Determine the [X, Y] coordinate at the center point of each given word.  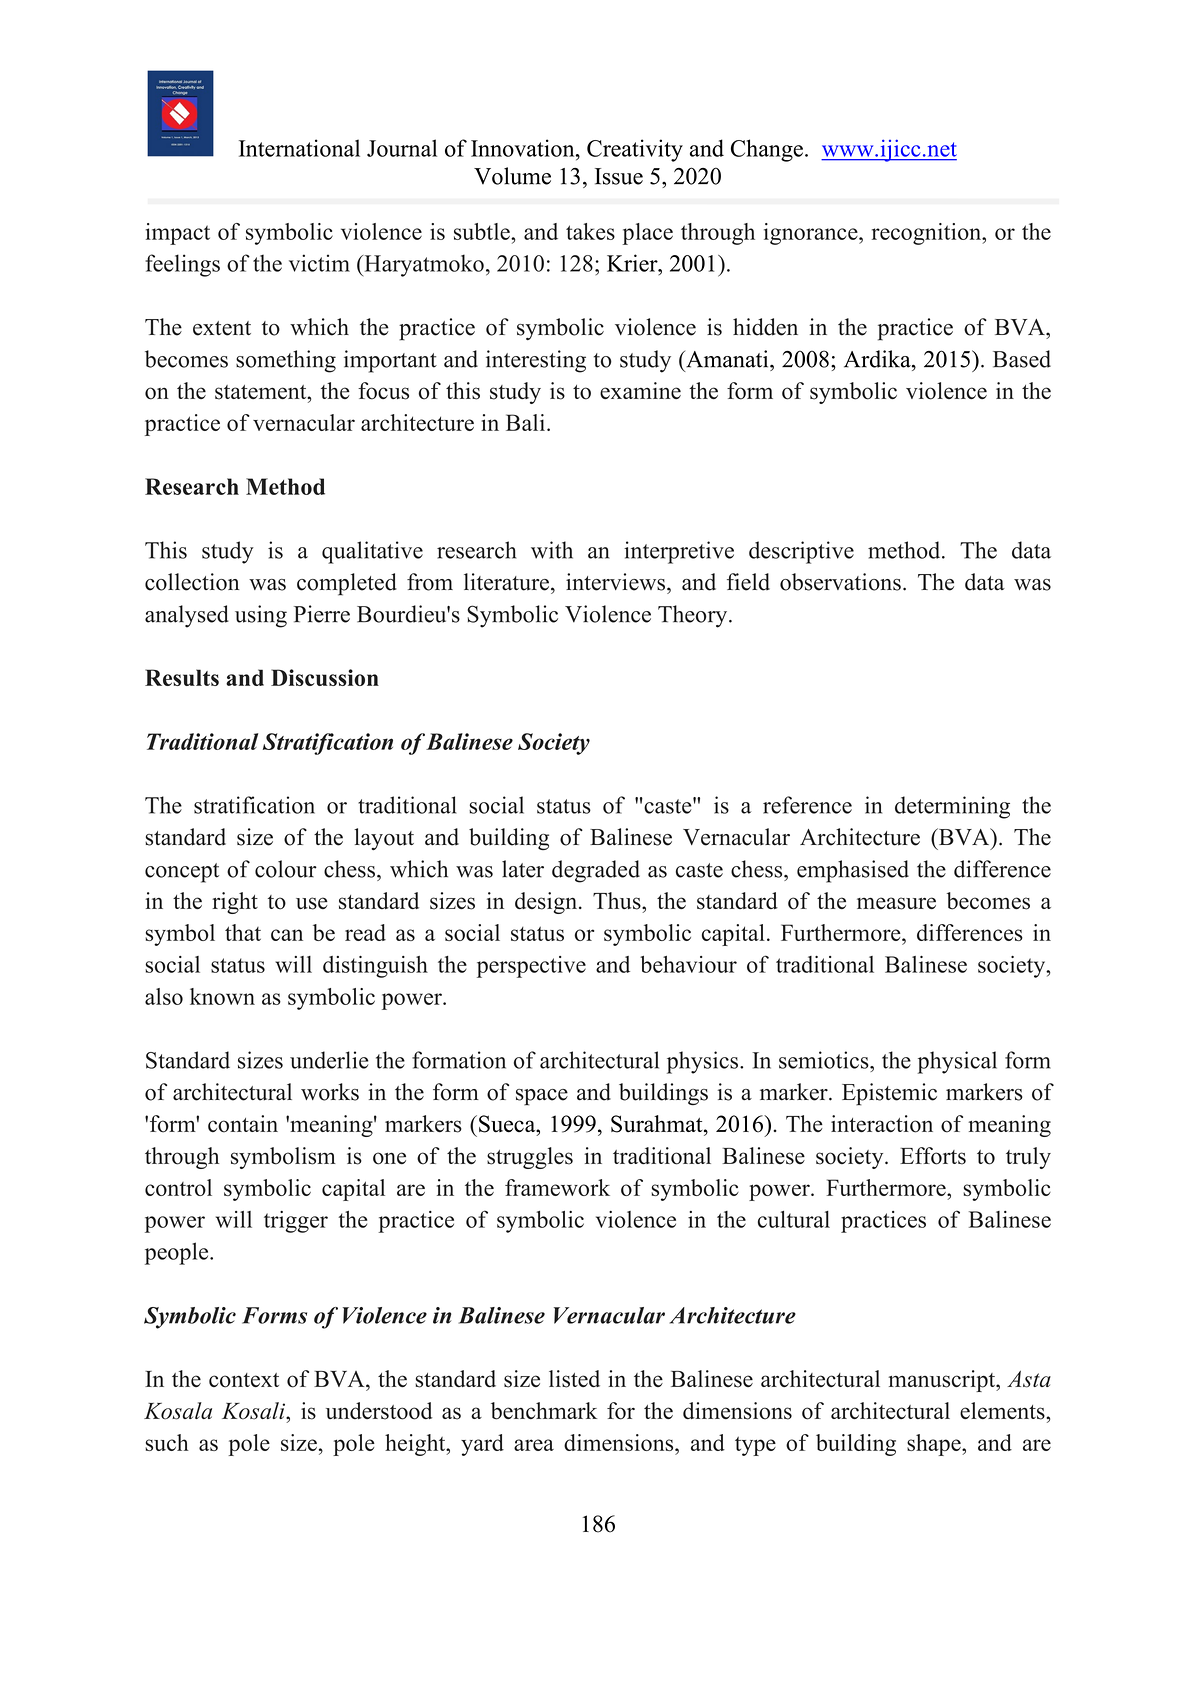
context [244, 1380]
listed [574, 1379]
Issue [619, 176]
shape [935, 1445]
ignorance [812, 234]
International [299, 148]
